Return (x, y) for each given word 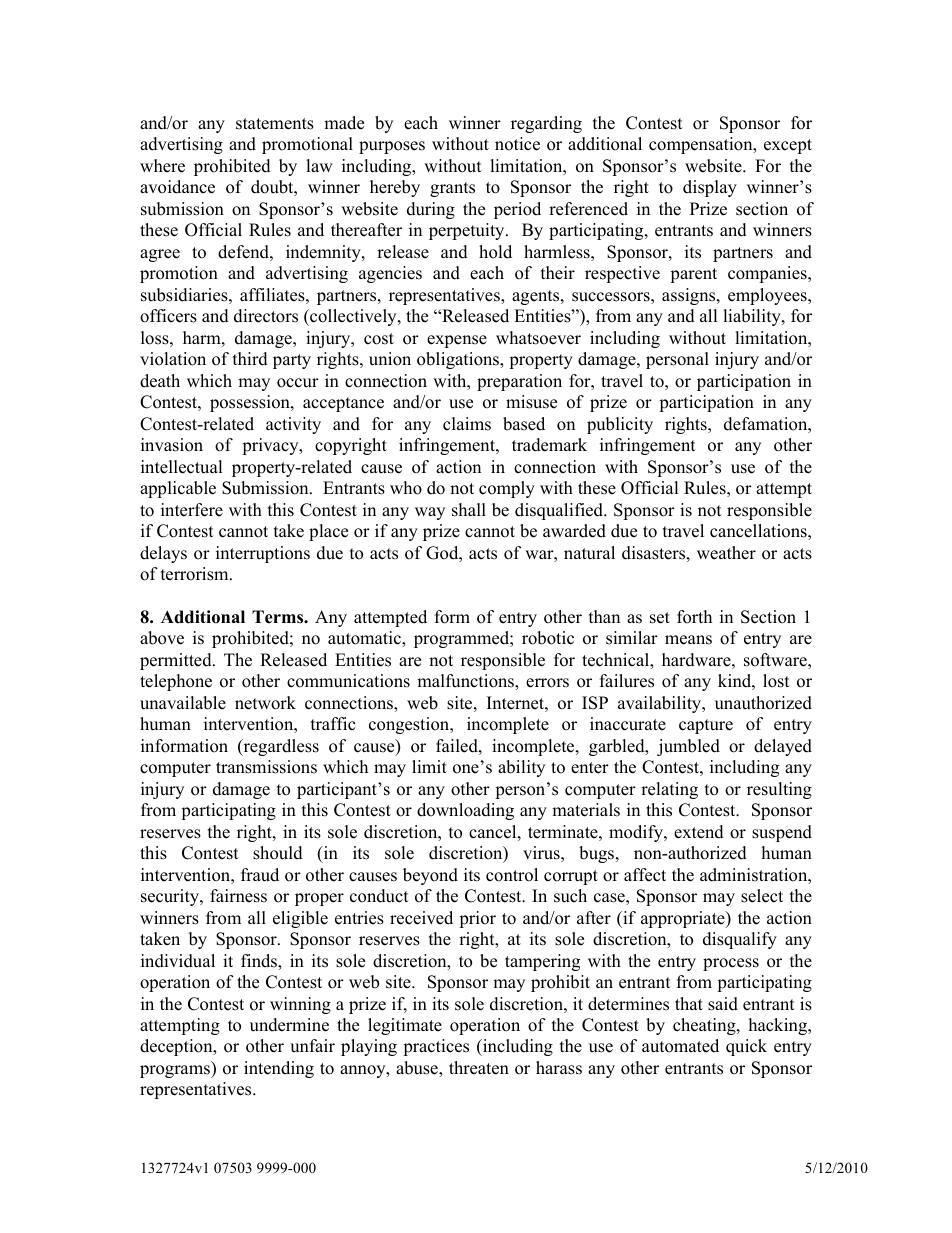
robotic (548, 638)
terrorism (196, 574)
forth (694, 617)
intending (279, 1069)
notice (517, 144)
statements (275, 124)
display (710, 188)
